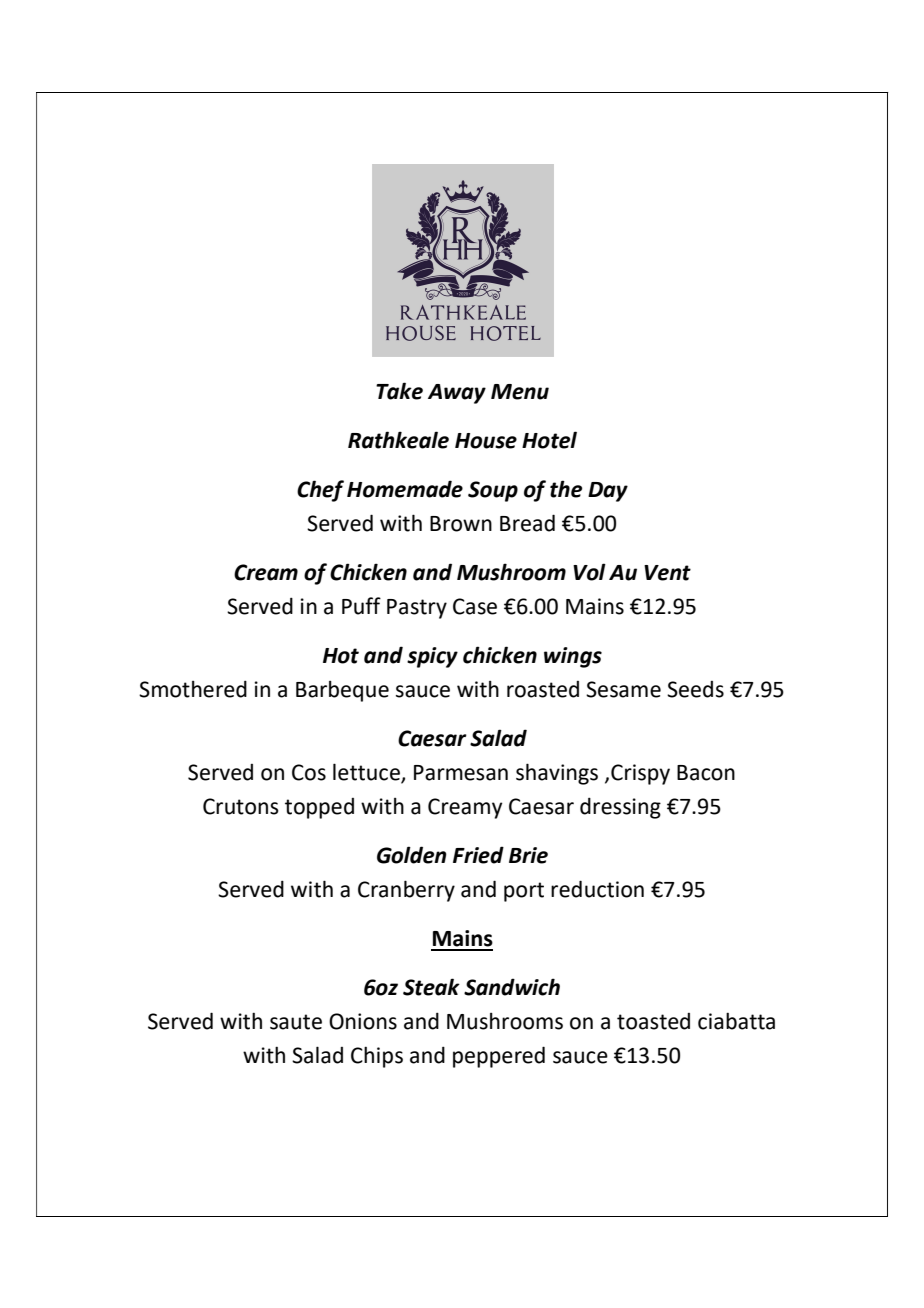  What do you see at coordinates (620, 808) in the screenshot?
I see `dressing` at bounding box center [620, 808].
